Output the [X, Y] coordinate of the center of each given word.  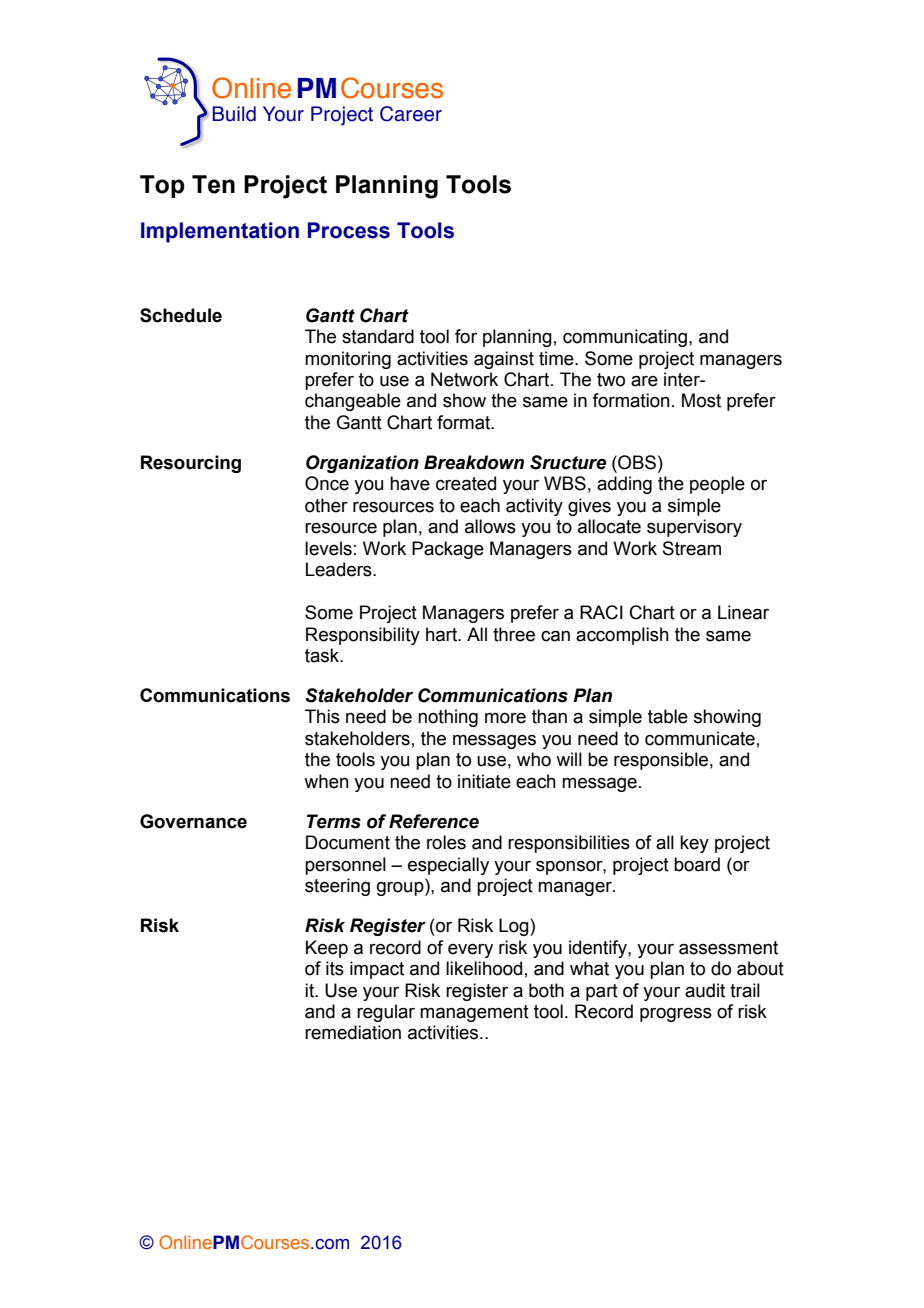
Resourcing [191, 464]
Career [411, 114]
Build [234, 114]
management [474, 1013]
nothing [448, 718]
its [335, 968]
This [322, 716]
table [668, 716]
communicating [625, 338]
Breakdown [474, 462]
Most [701, 400]
